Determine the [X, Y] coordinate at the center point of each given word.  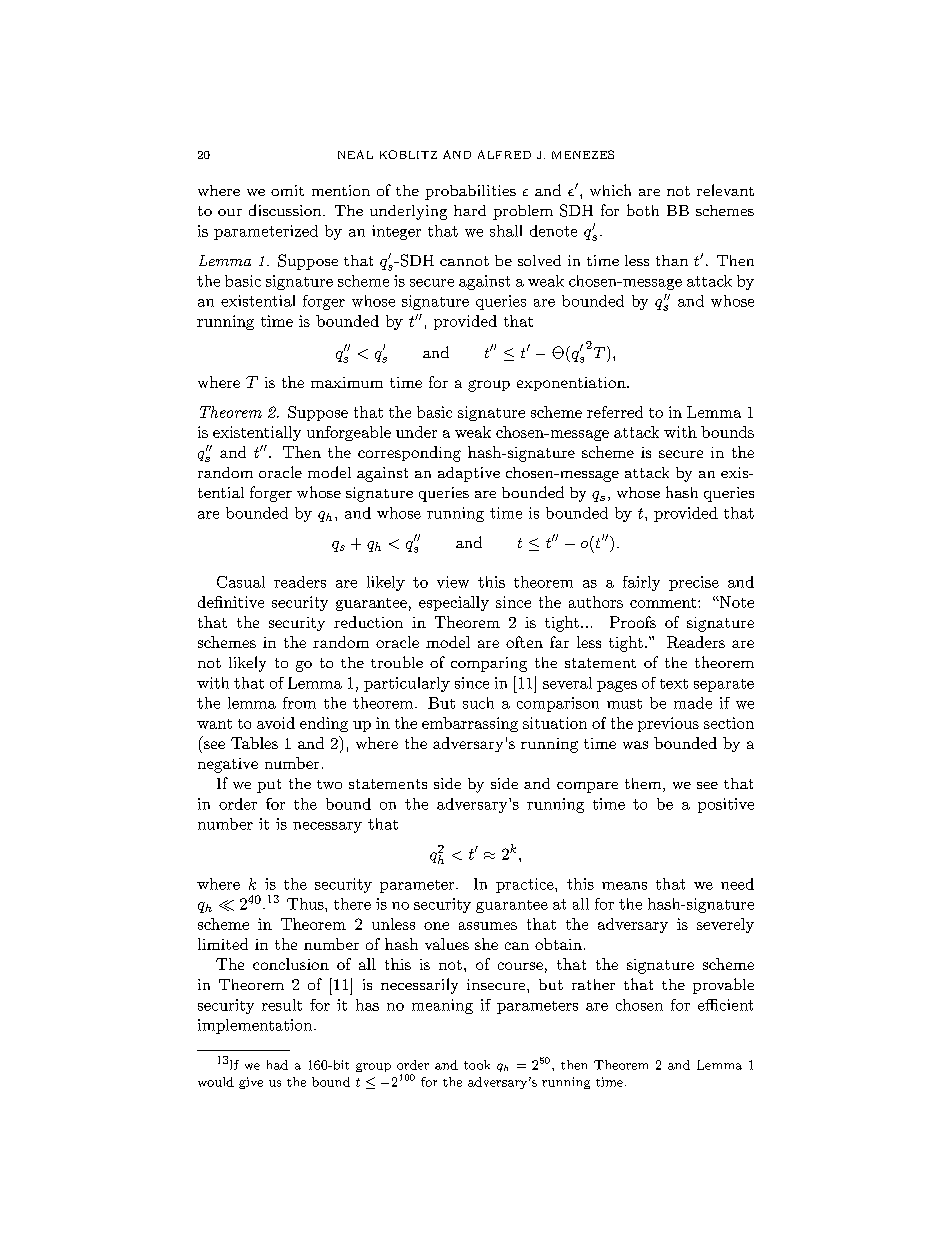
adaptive [469, 474]
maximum [347, 382]
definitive [231, 602]
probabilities [470, 192]
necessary [327, 827]
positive [726, 805]
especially [454, 603]
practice [526, 885]
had [277, 1065]
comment [664, 603]
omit [287, 190]
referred [615, 412]
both [643, 210]
